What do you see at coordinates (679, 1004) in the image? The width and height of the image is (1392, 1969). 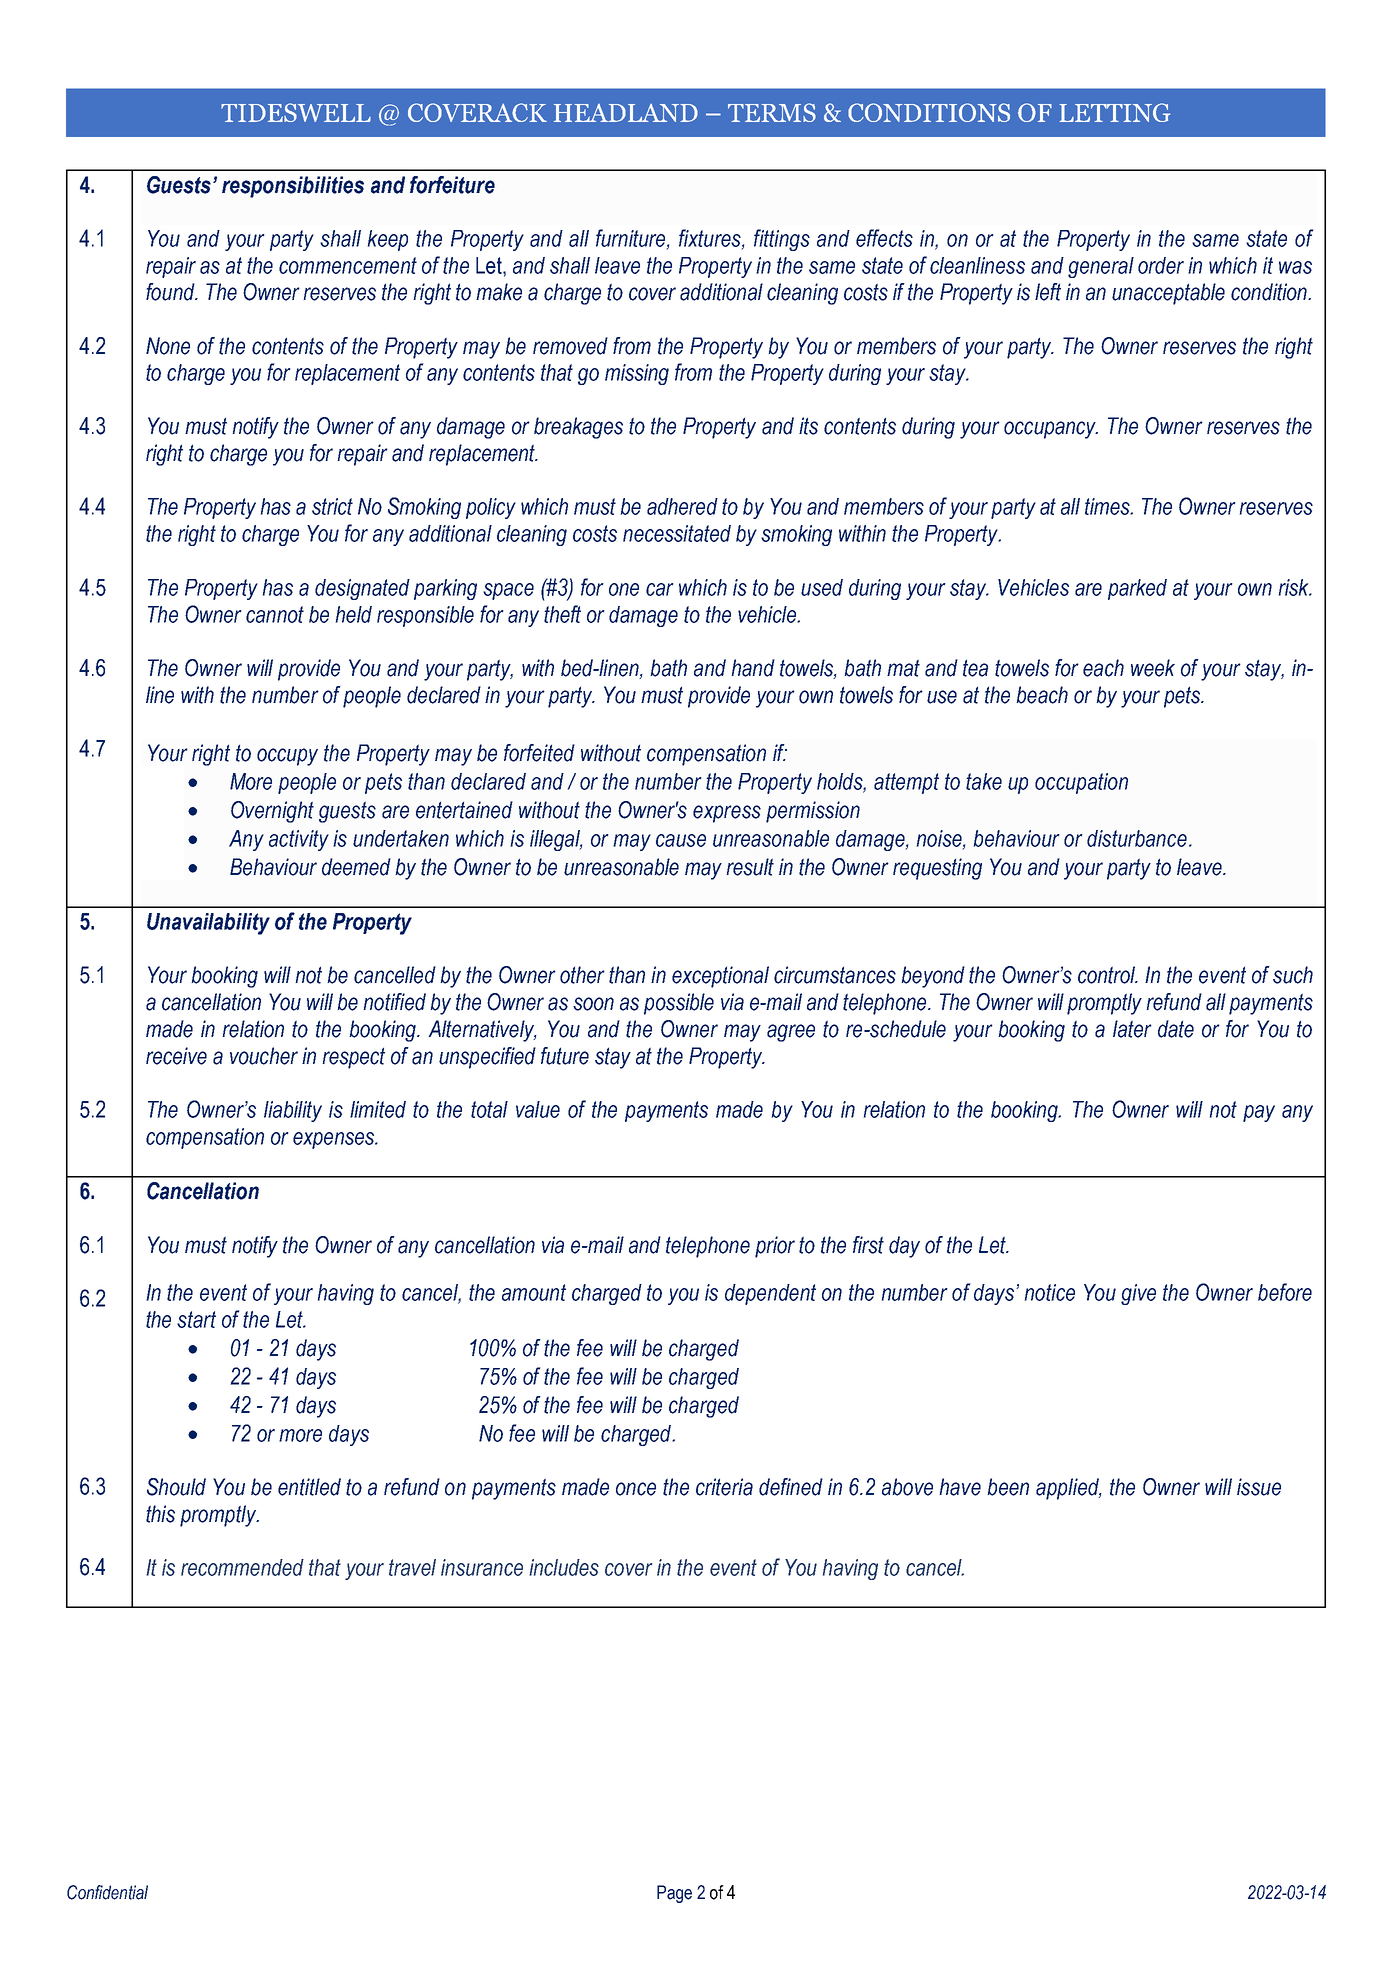 I see `possible` at bounding box center [679, 1004].
